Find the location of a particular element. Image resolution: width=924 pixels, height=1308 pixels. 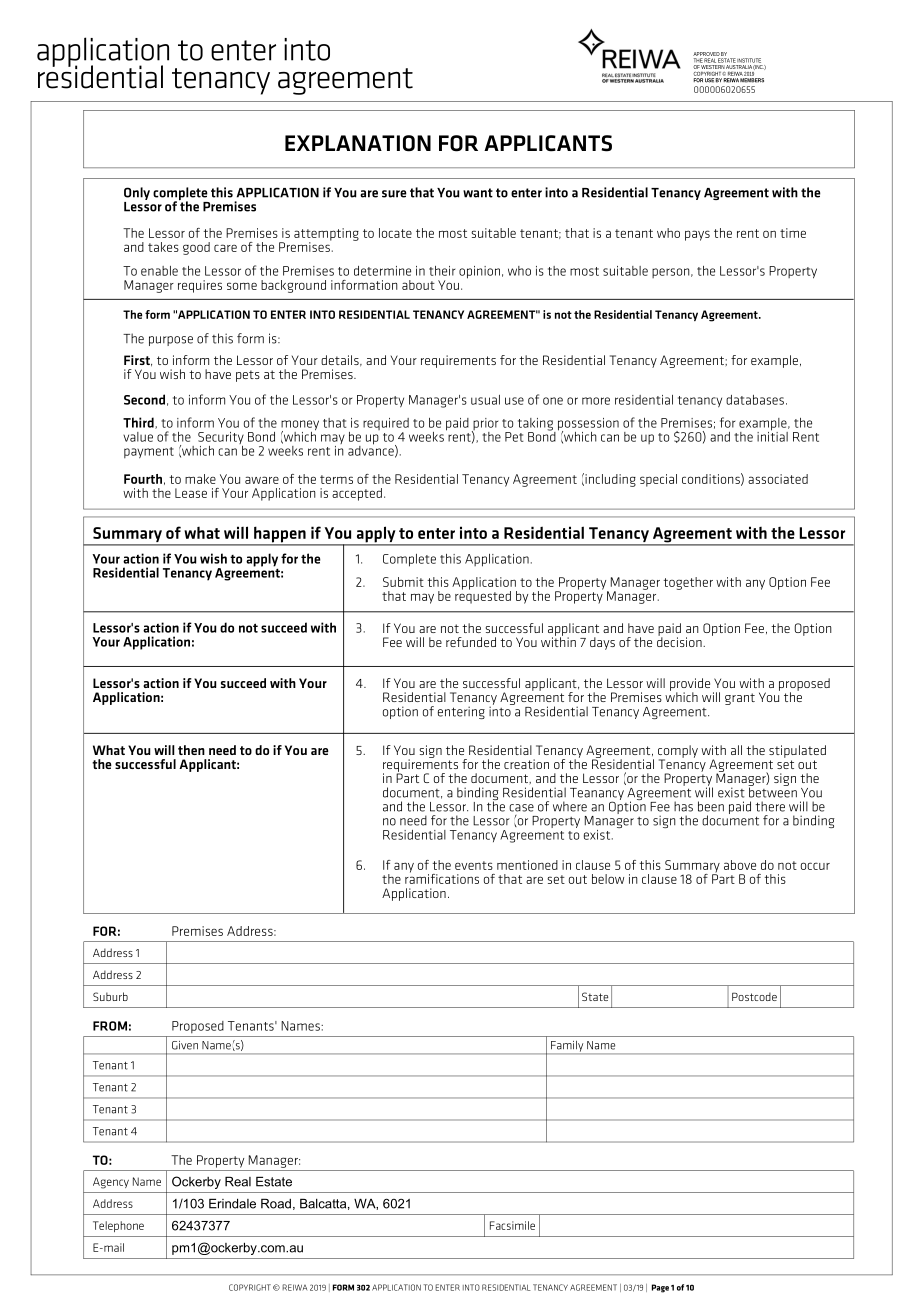

then is located at coordinates (191, 750).
